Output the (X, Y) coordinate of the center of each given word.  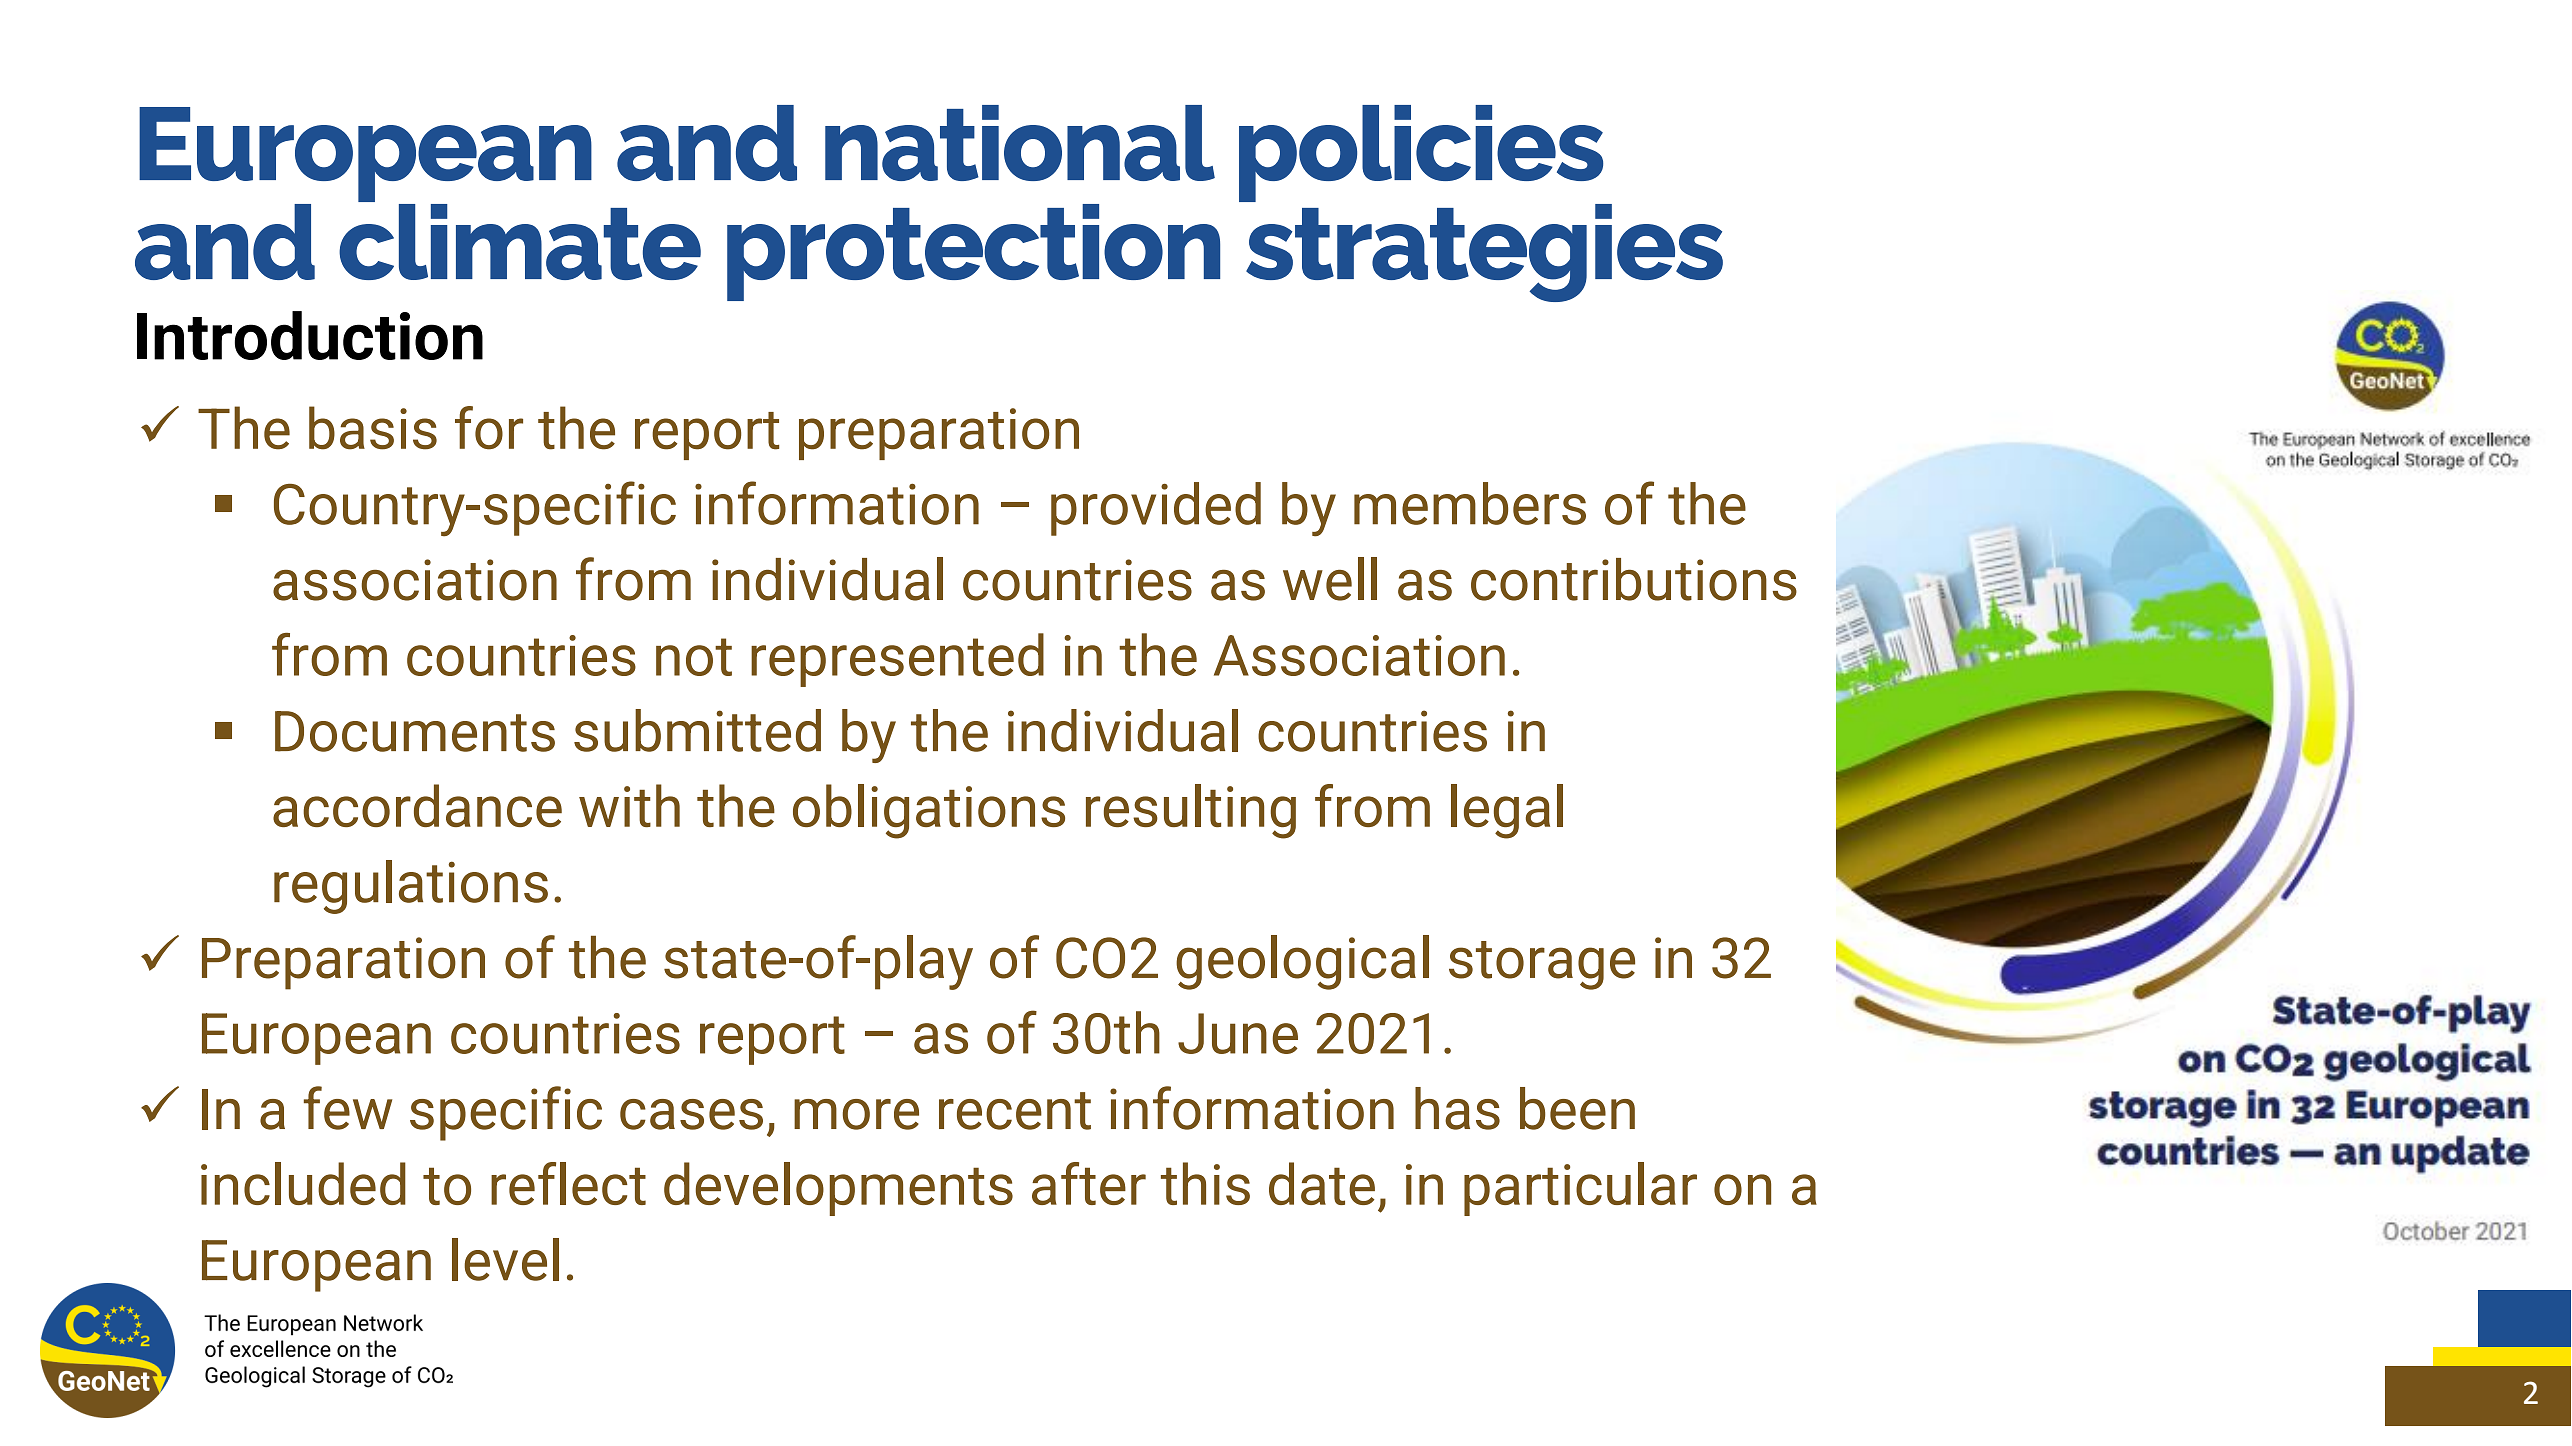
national (1020, 143)
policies (1422, 155)
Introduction (310, 335)
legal (1507, 811)
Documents (415, 731)
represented (897, 660)
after (1089, 1183)
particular (1580, 1189)
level (505, 1259)
